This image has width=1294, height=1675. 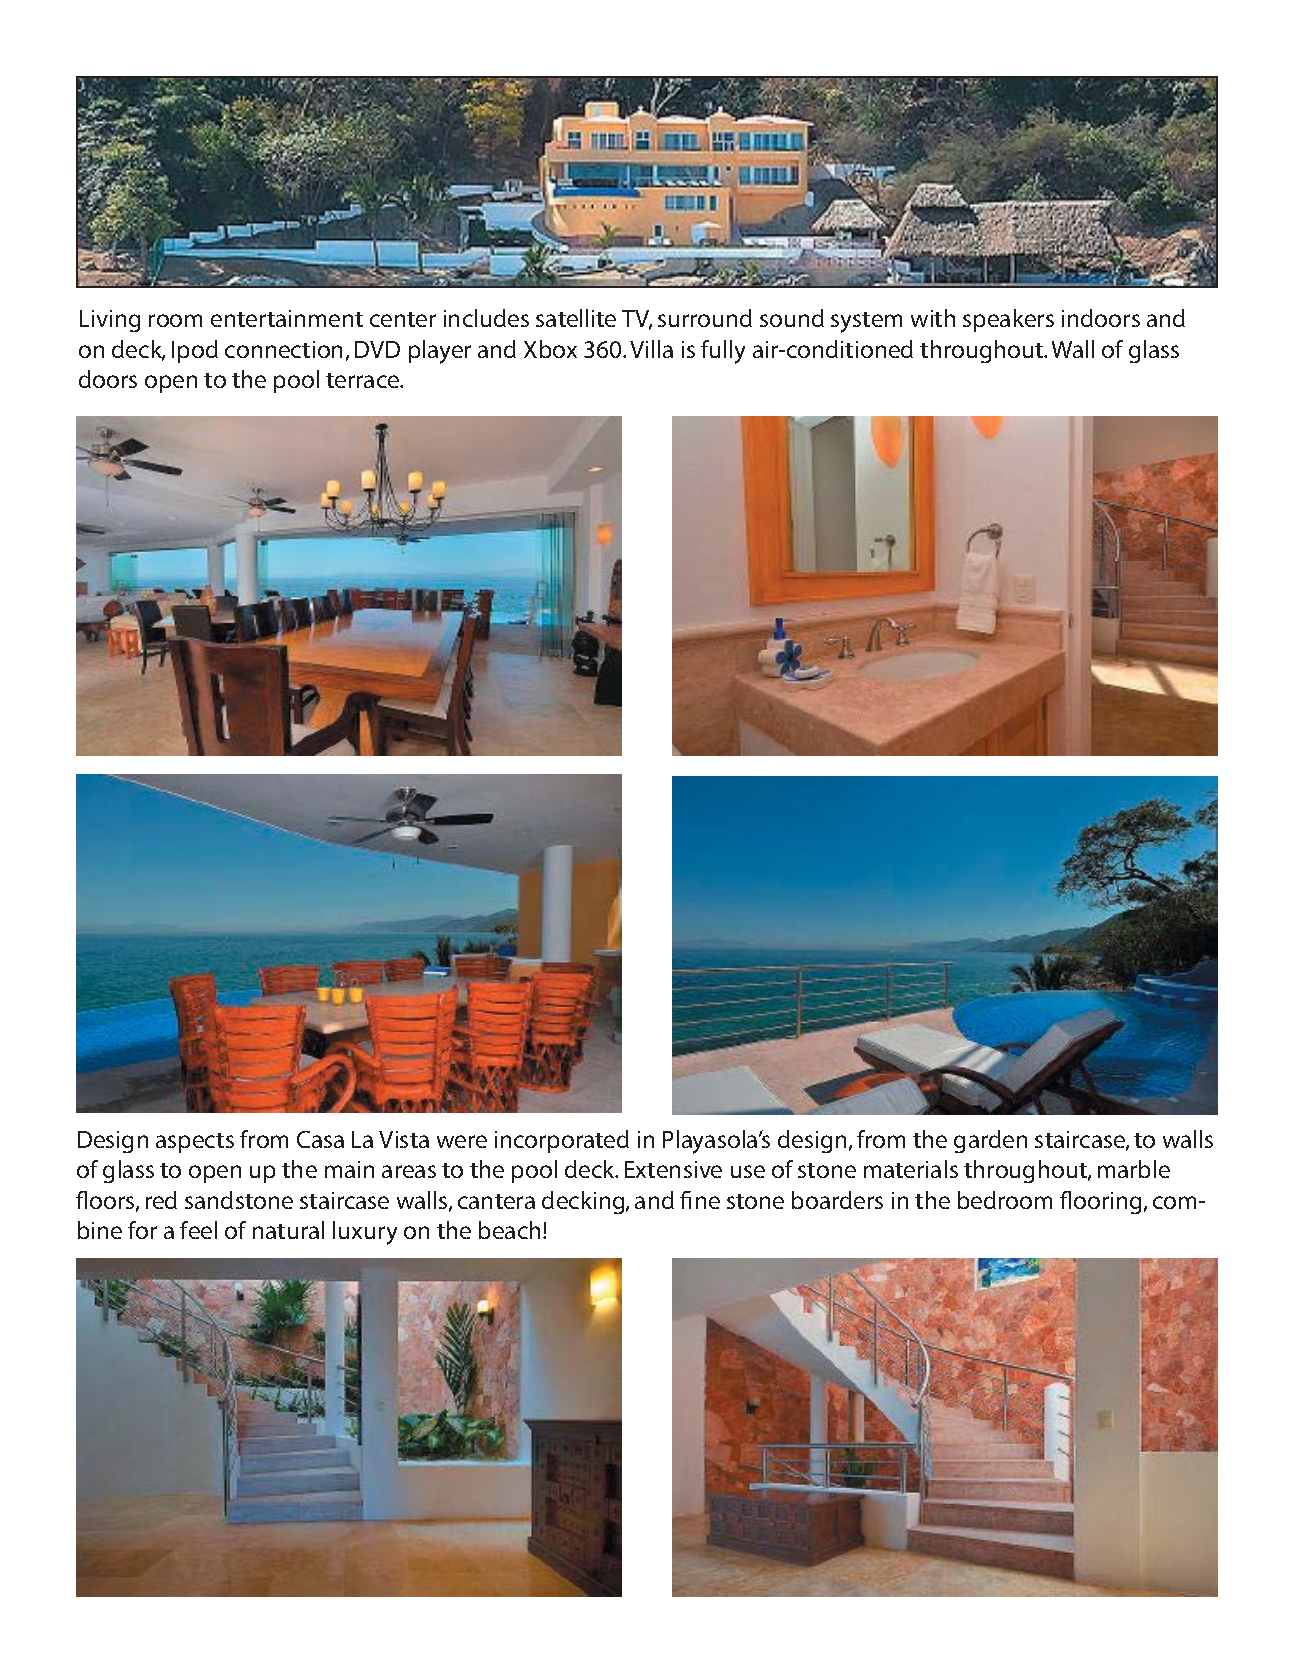 I want to click on beach, so click(x=509, y=1230).
